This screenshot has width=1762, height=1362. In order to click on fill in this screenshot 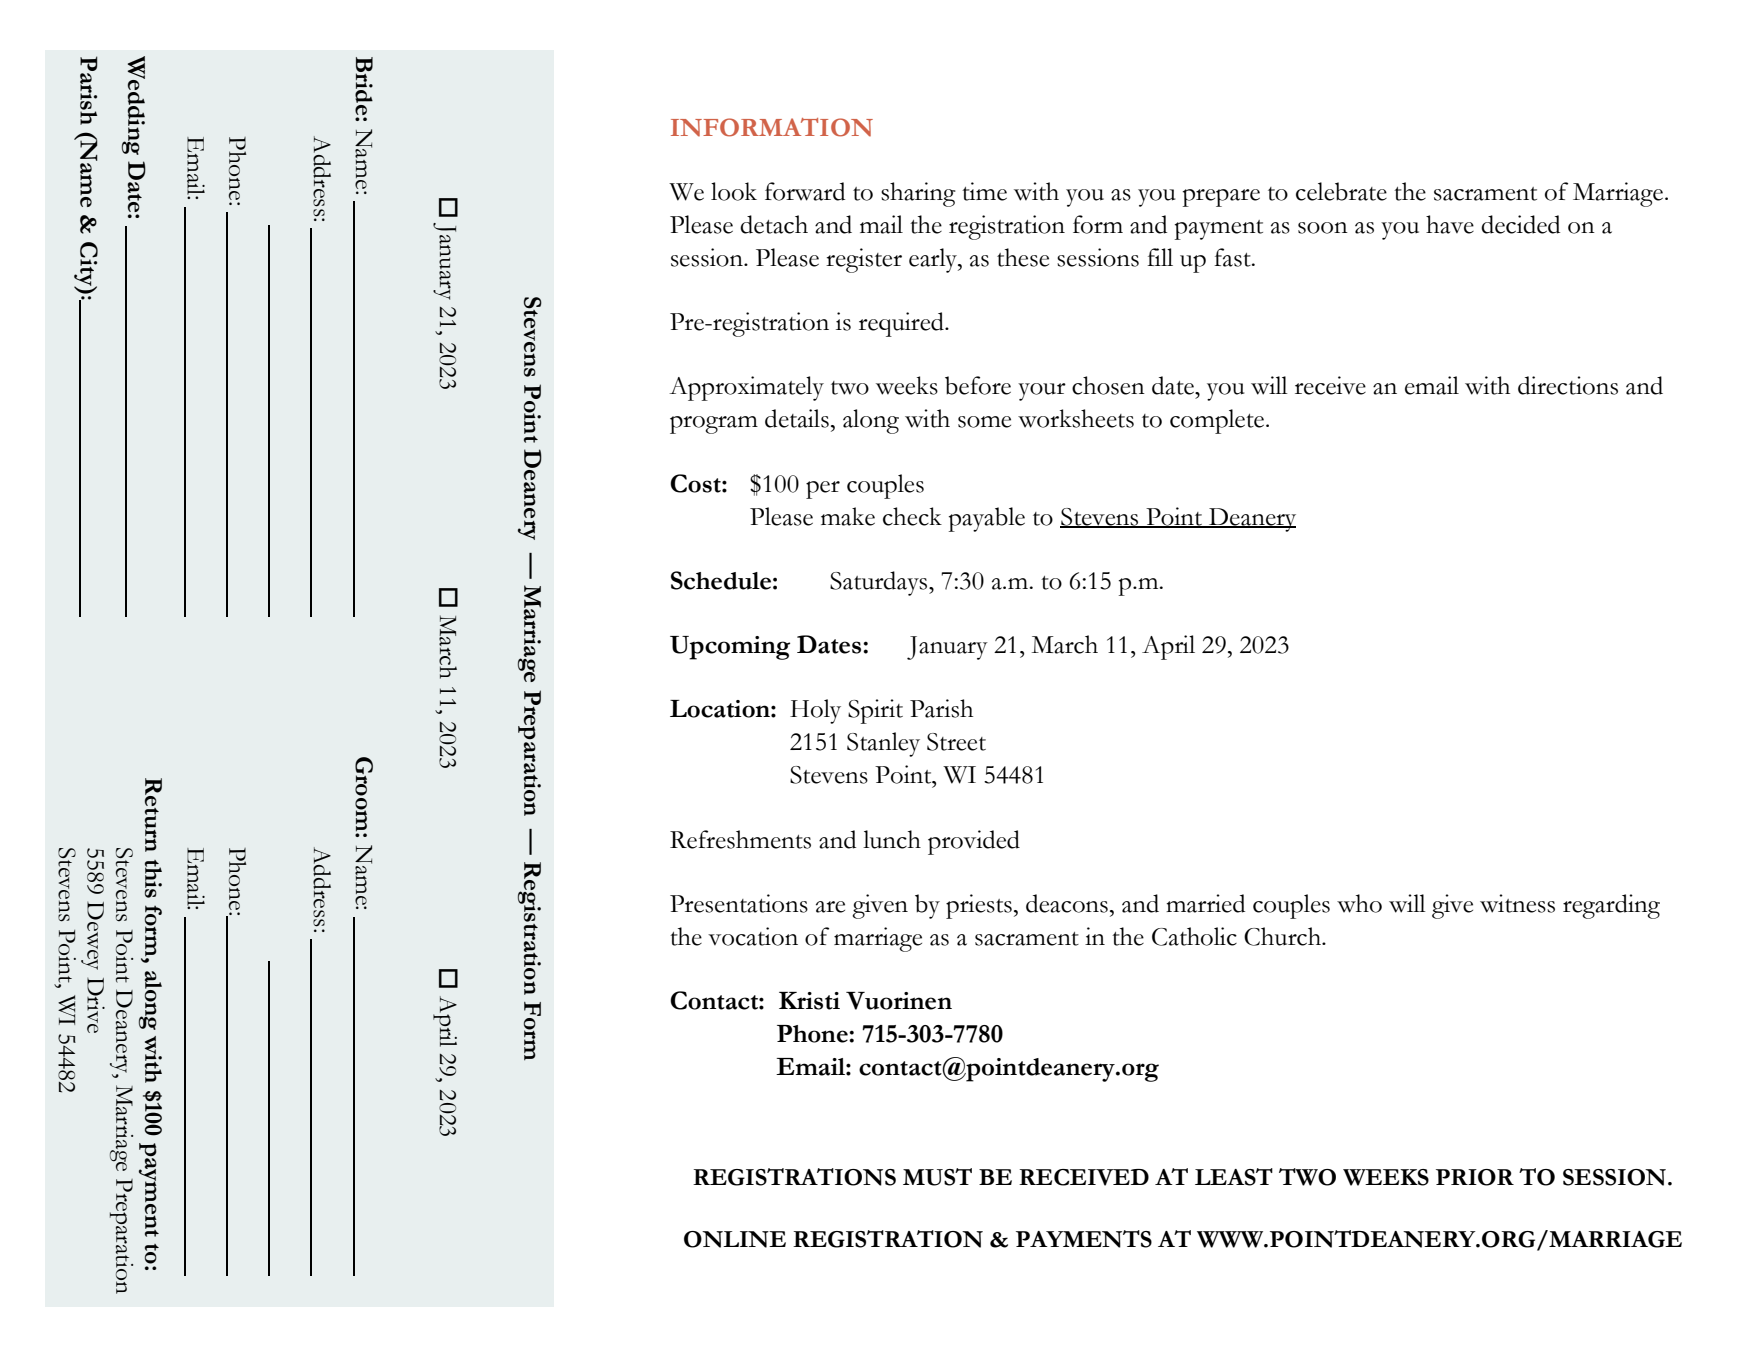, I will do `click(1160, 257)`.
